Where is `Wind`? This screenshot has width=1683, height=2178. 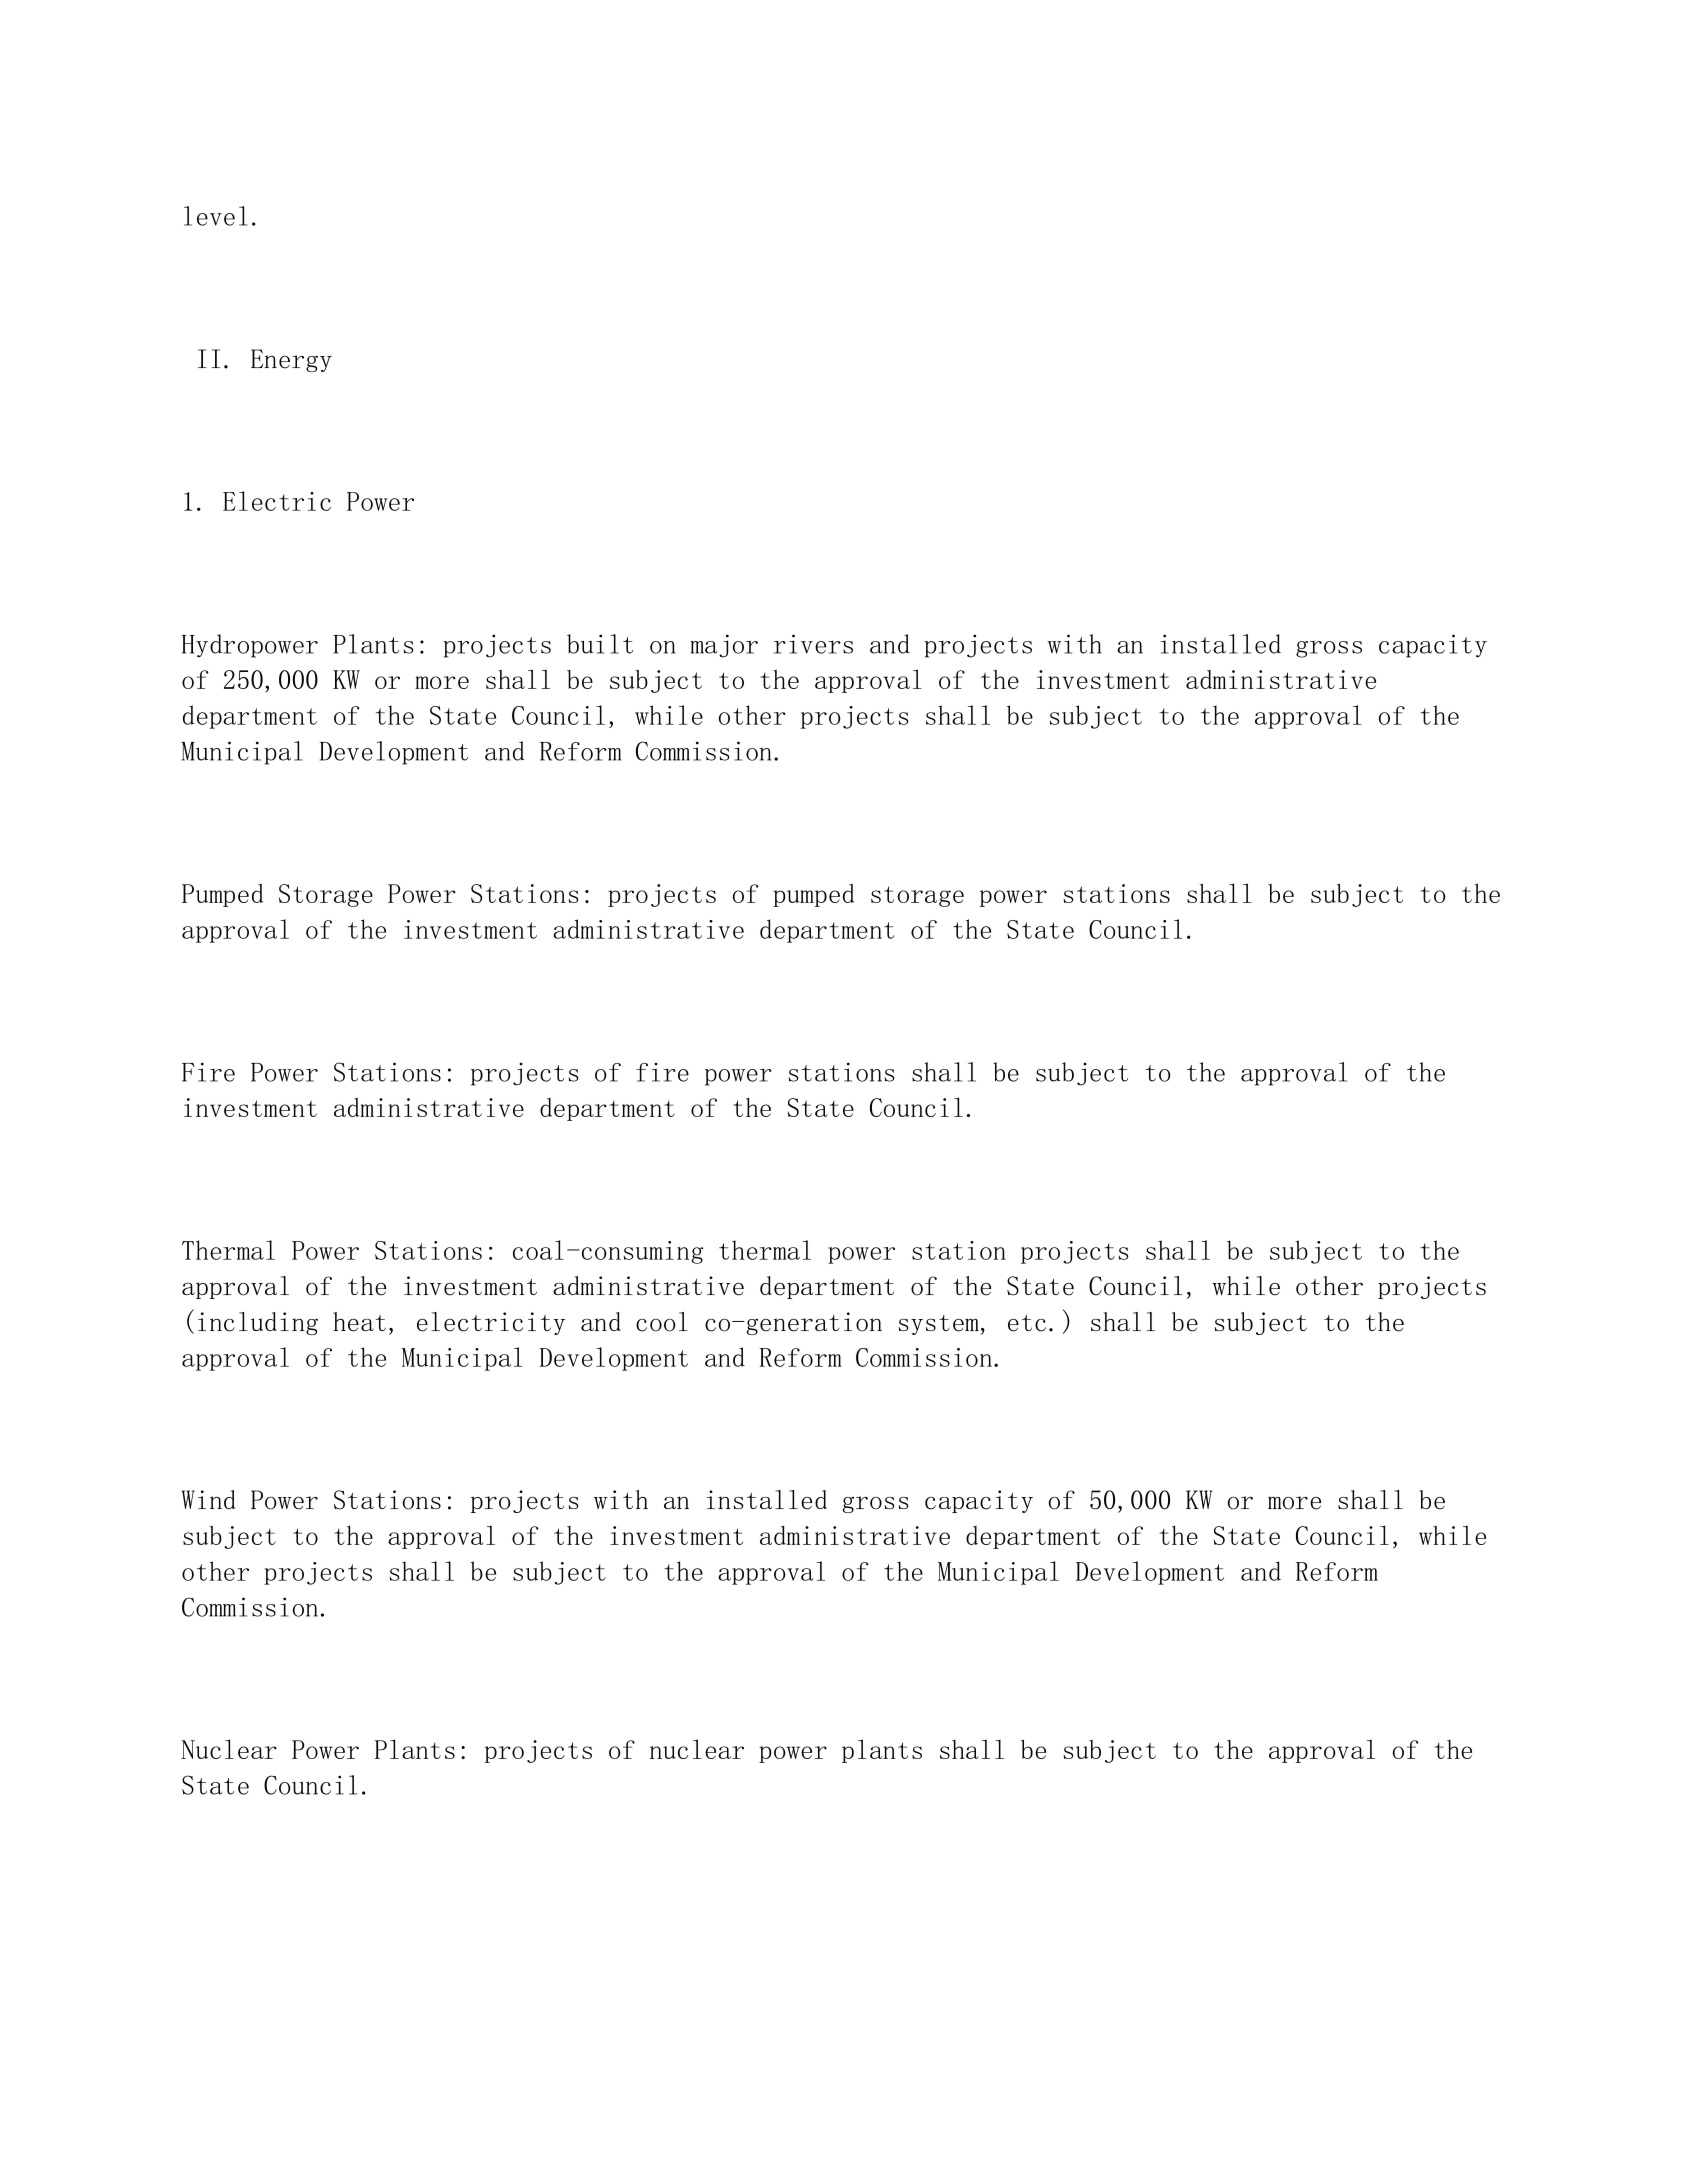 Wind is located at coordinates (209, 1499).
